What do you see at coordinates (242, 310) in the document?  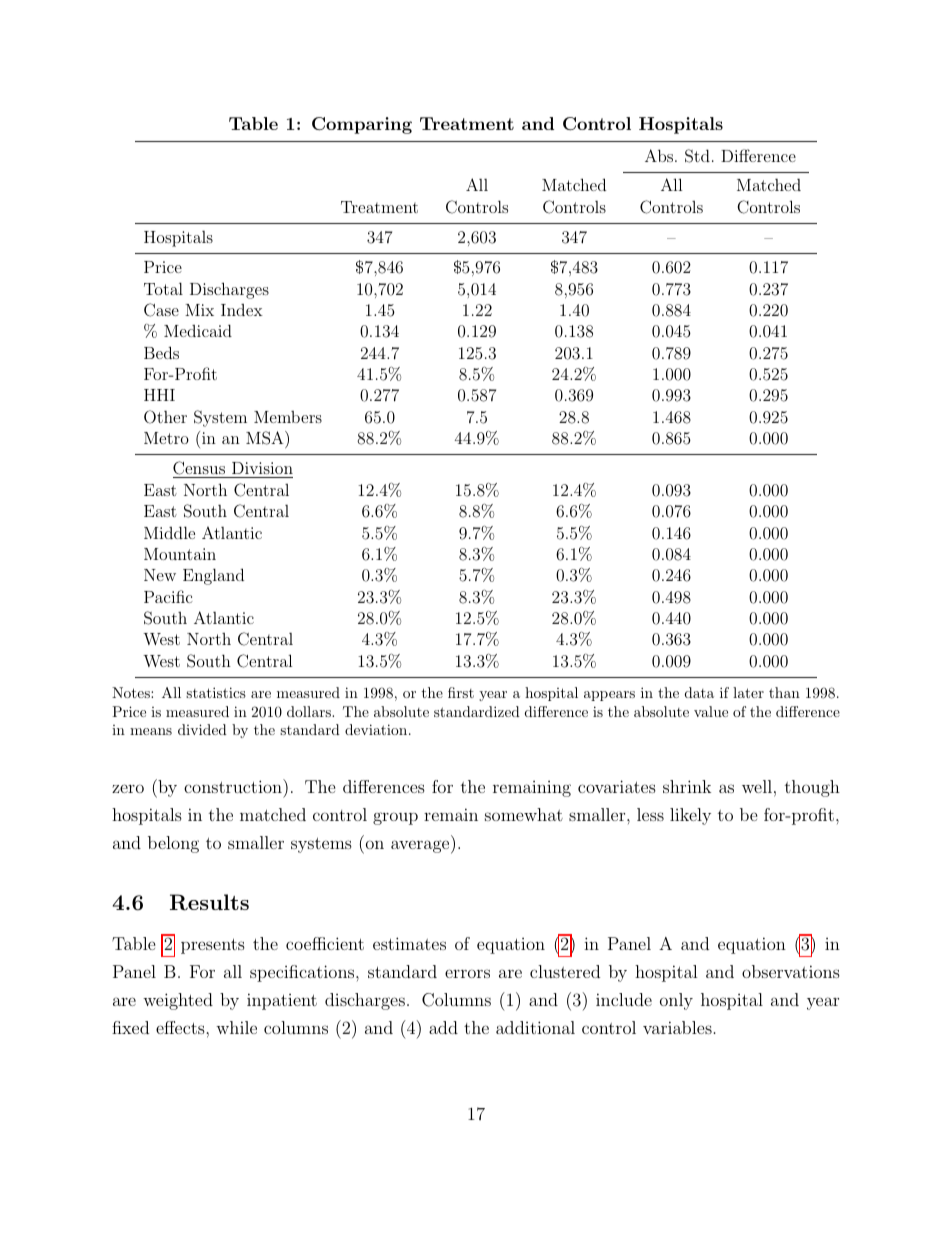 I see `Index` at bounding box center [242, 310].
